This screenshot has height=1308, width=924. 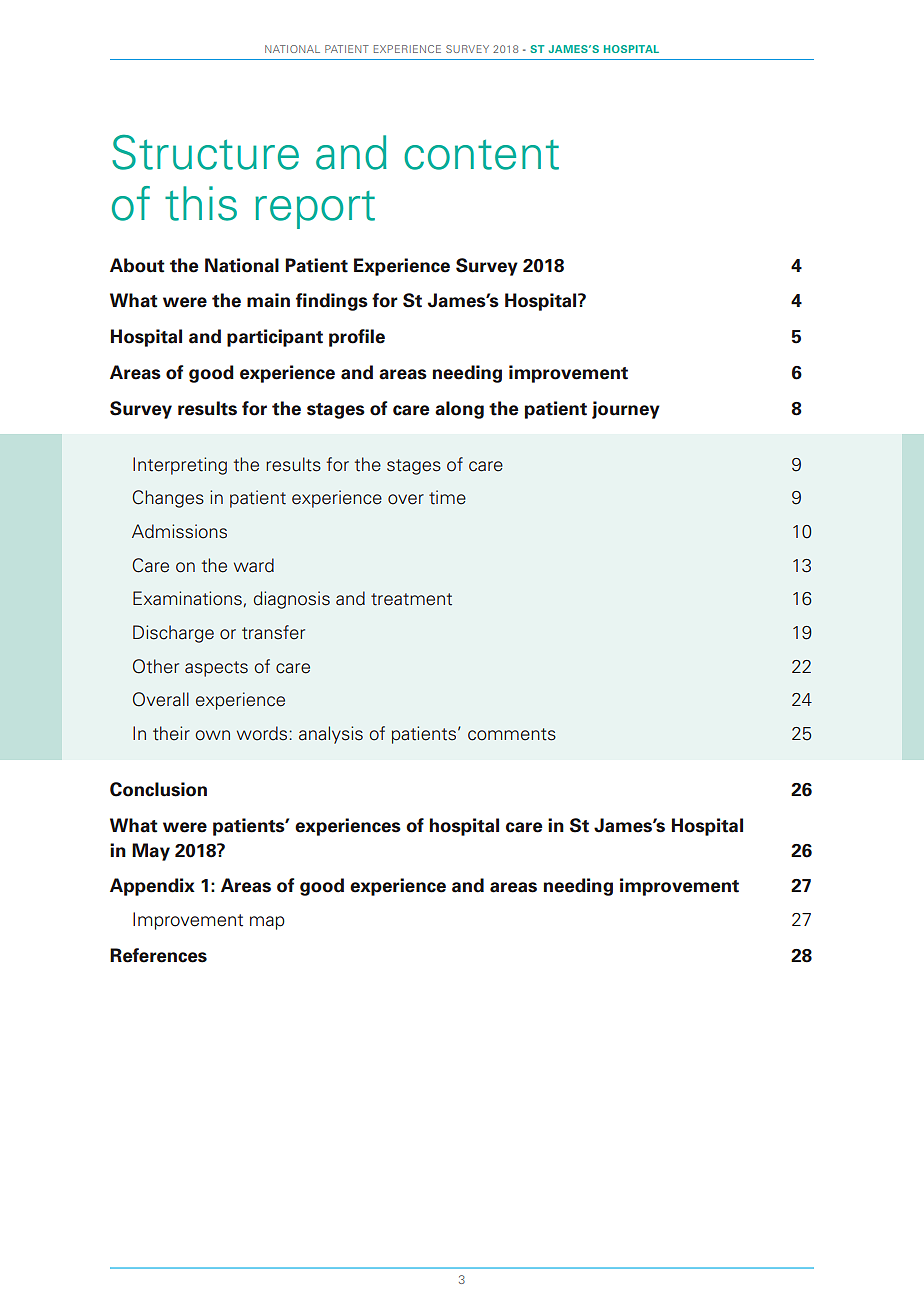 What do you see at coordinates (459, 410) in the screenshot?
I see `along` at bounding box center [459, 410].
